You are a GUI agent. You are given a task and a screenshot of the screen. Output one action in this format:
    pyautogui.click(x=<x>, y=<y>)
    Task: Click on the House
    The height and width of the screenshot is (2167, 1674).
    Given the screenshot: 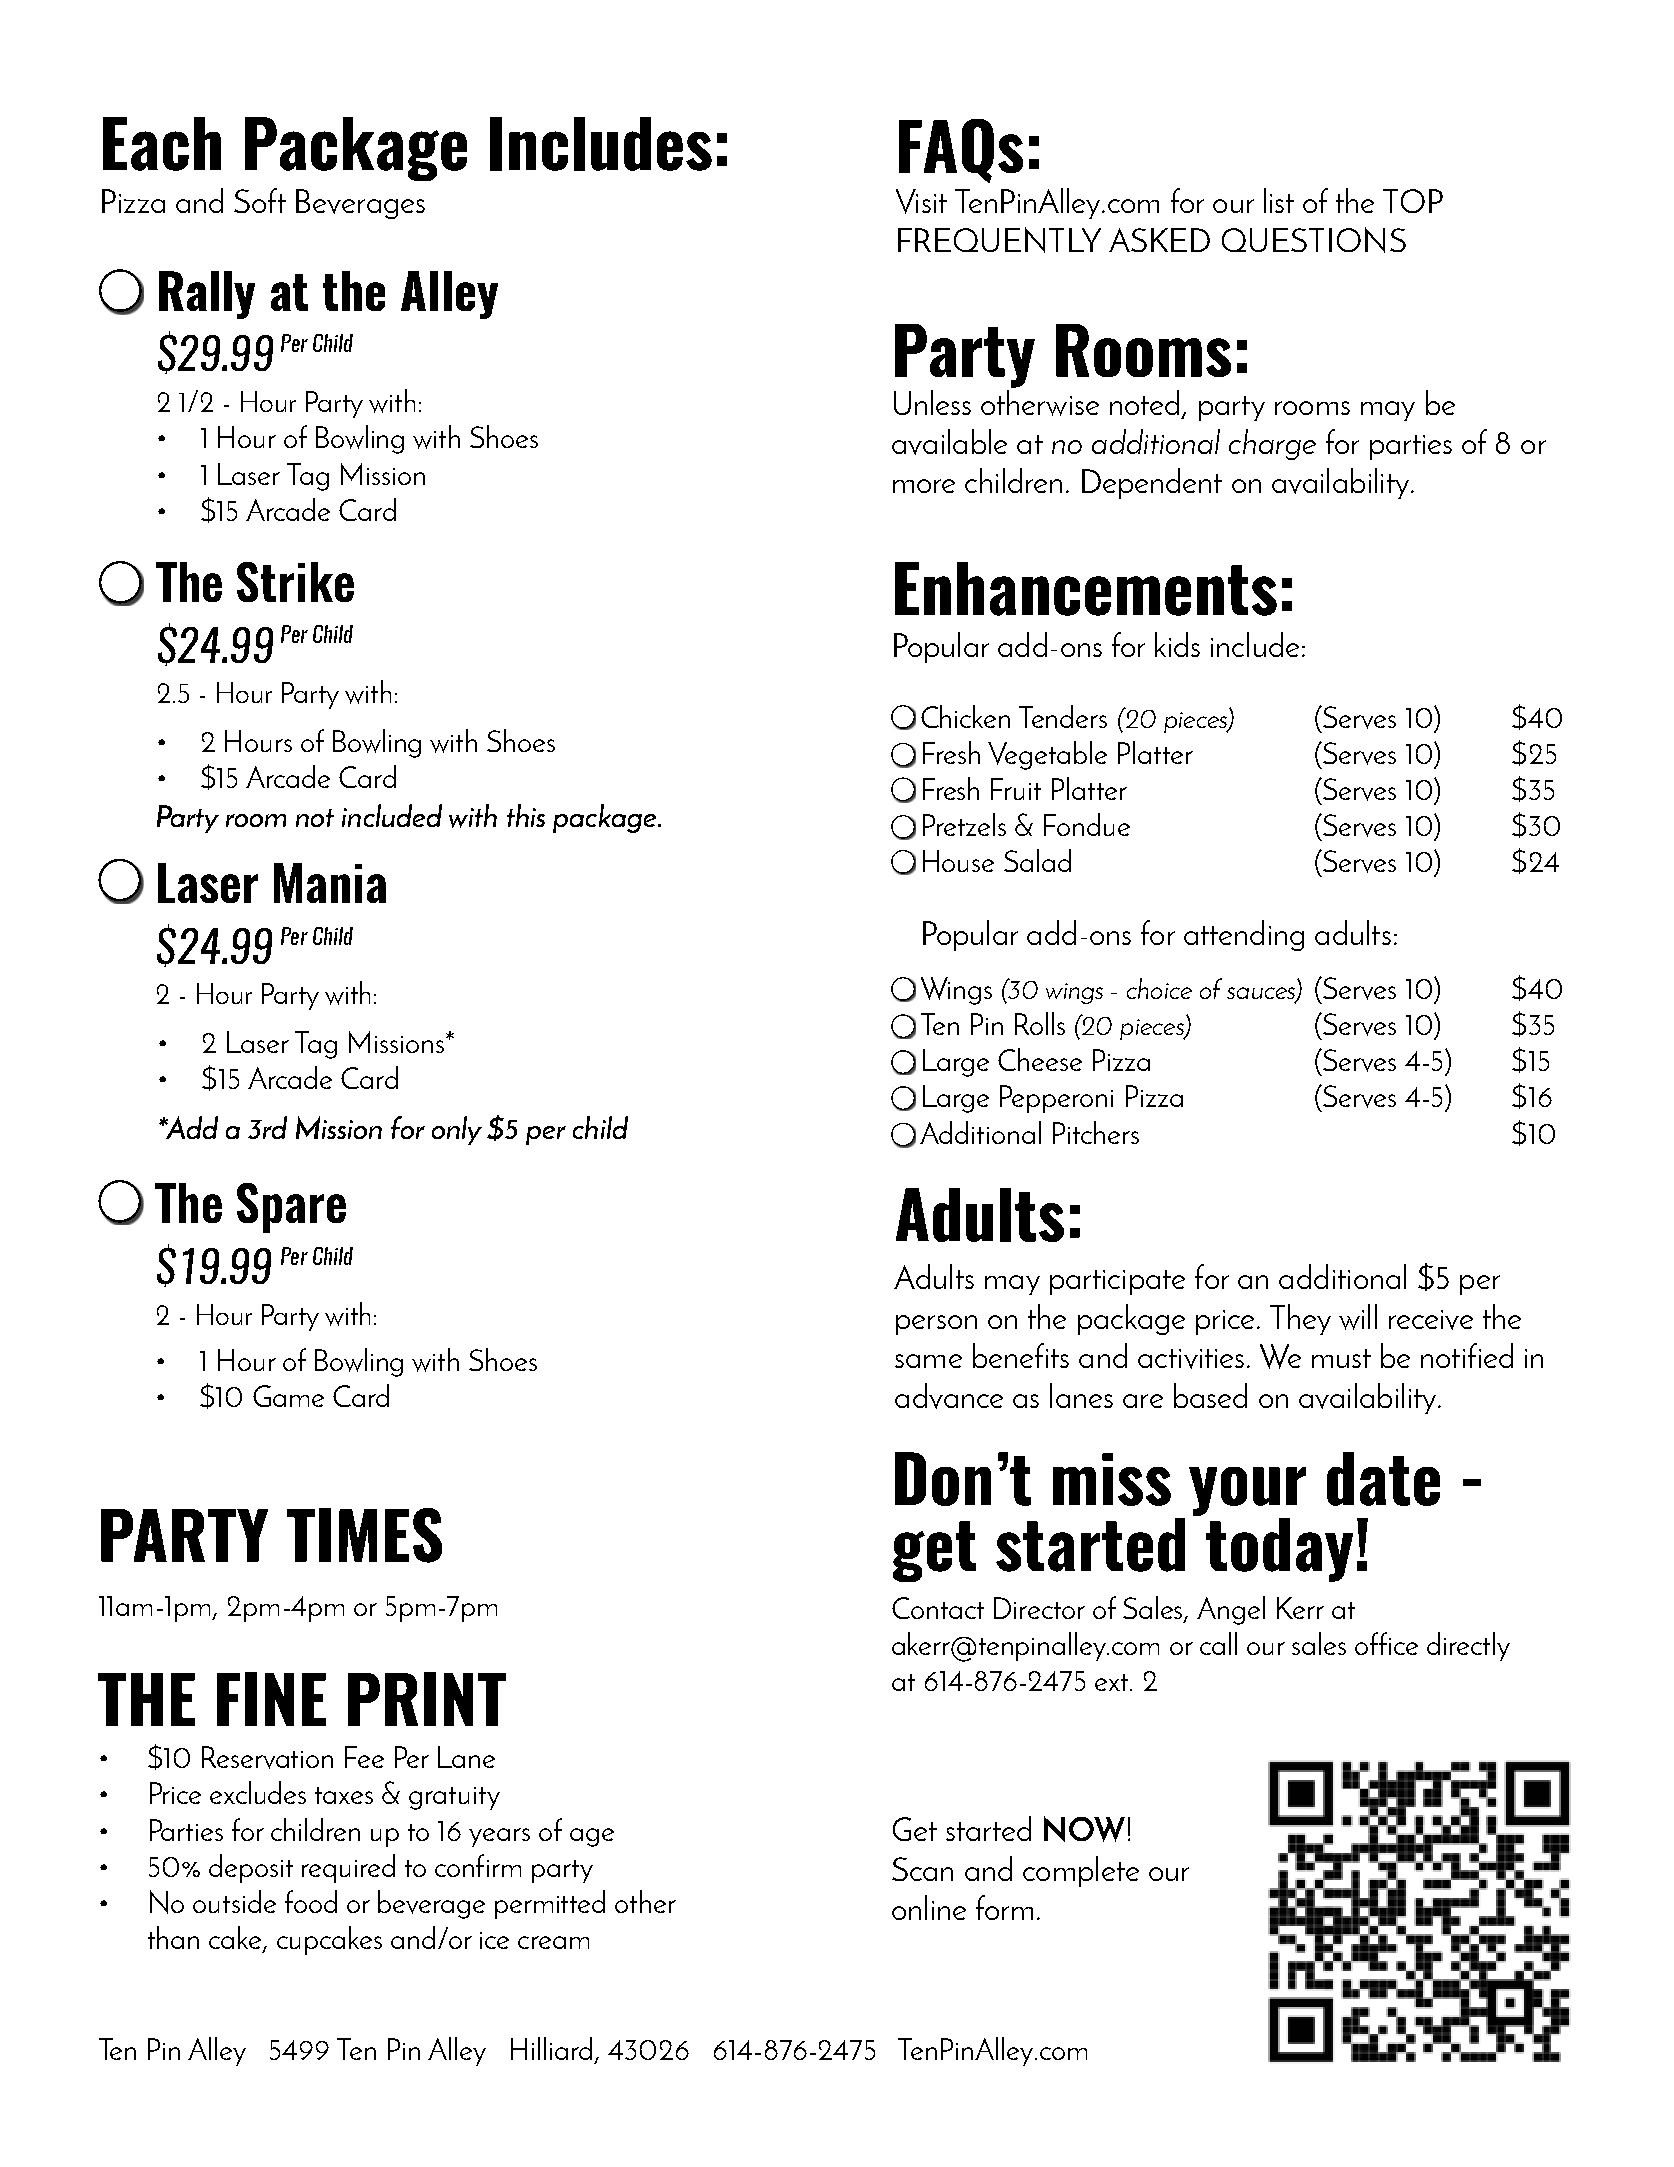 What is the action you would take?
    pyautogui.click(x=958, y=861)
